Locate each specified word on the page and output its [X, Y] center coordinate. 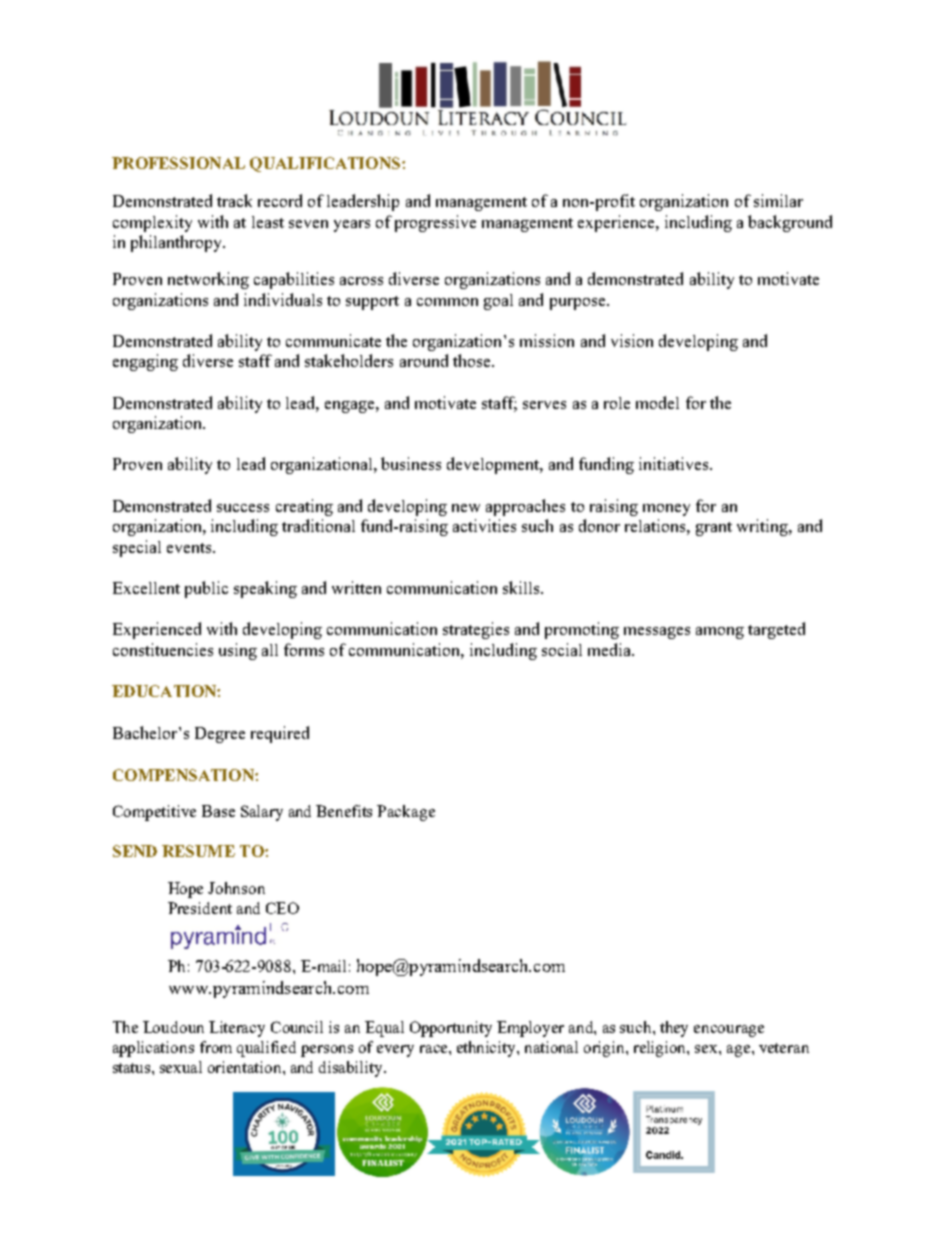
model [657, 402]
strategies [476, 630]
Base [218, 811]
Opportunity [451, 1029]
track [234, 200]
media [611, 649]
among [720, 633]
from [216, 1047]
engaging [145, 362]
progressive [435, 223]
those [473, 360]
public [206, 589]
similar [778, 200]
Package [406, 813]
